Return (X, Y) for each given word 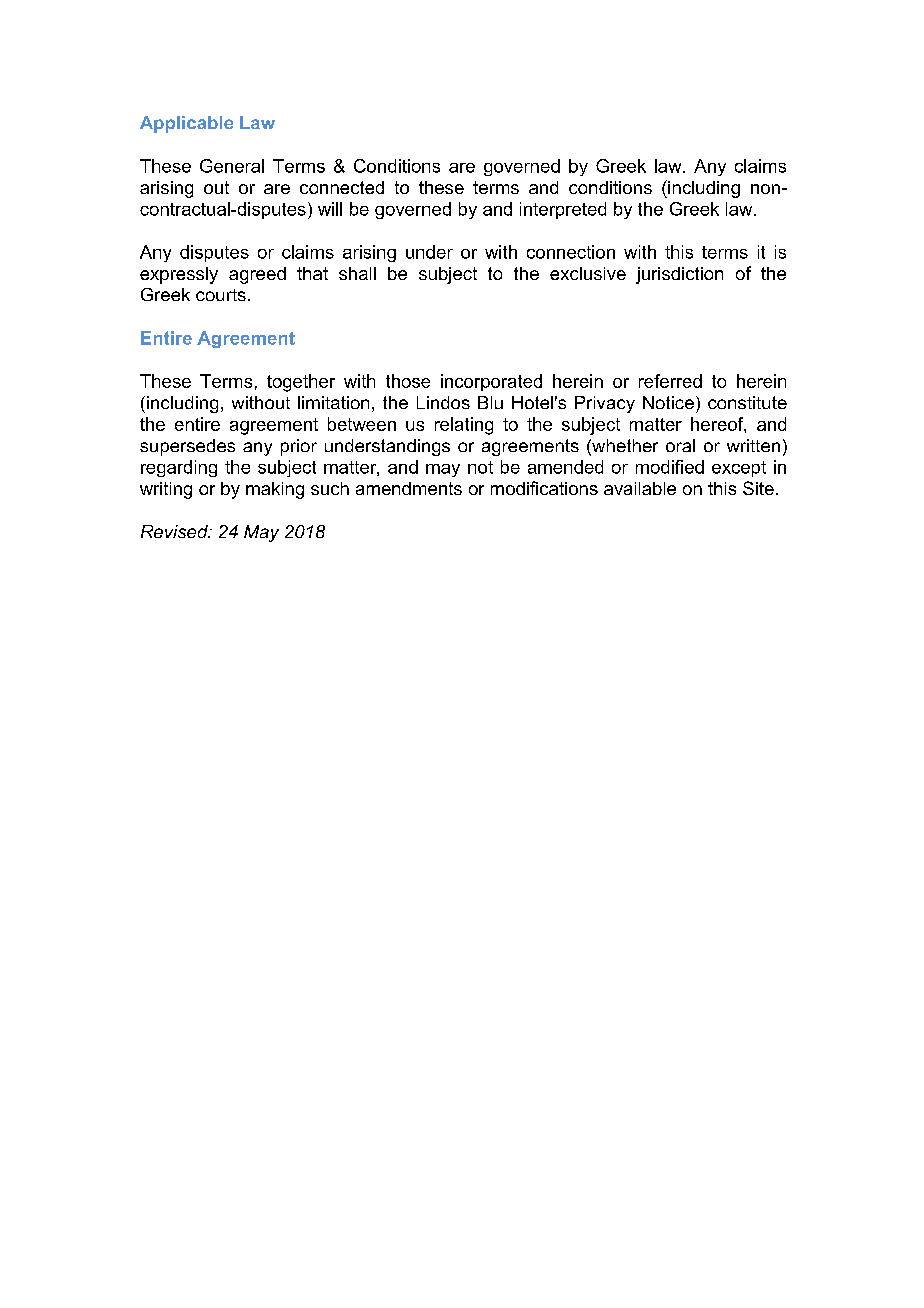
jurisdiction (679, 275)
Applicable (186, 124)
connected (342, 187)
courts (221, 295)
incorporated (491, 382)
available (640, 488)
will (330, 209)
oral (680, 445)
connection (571, 252)
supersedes (187, 447)
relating (464, 426)
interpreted (563, 210)
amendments (409, 488)
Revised (175, 531)
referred (670, 381)
